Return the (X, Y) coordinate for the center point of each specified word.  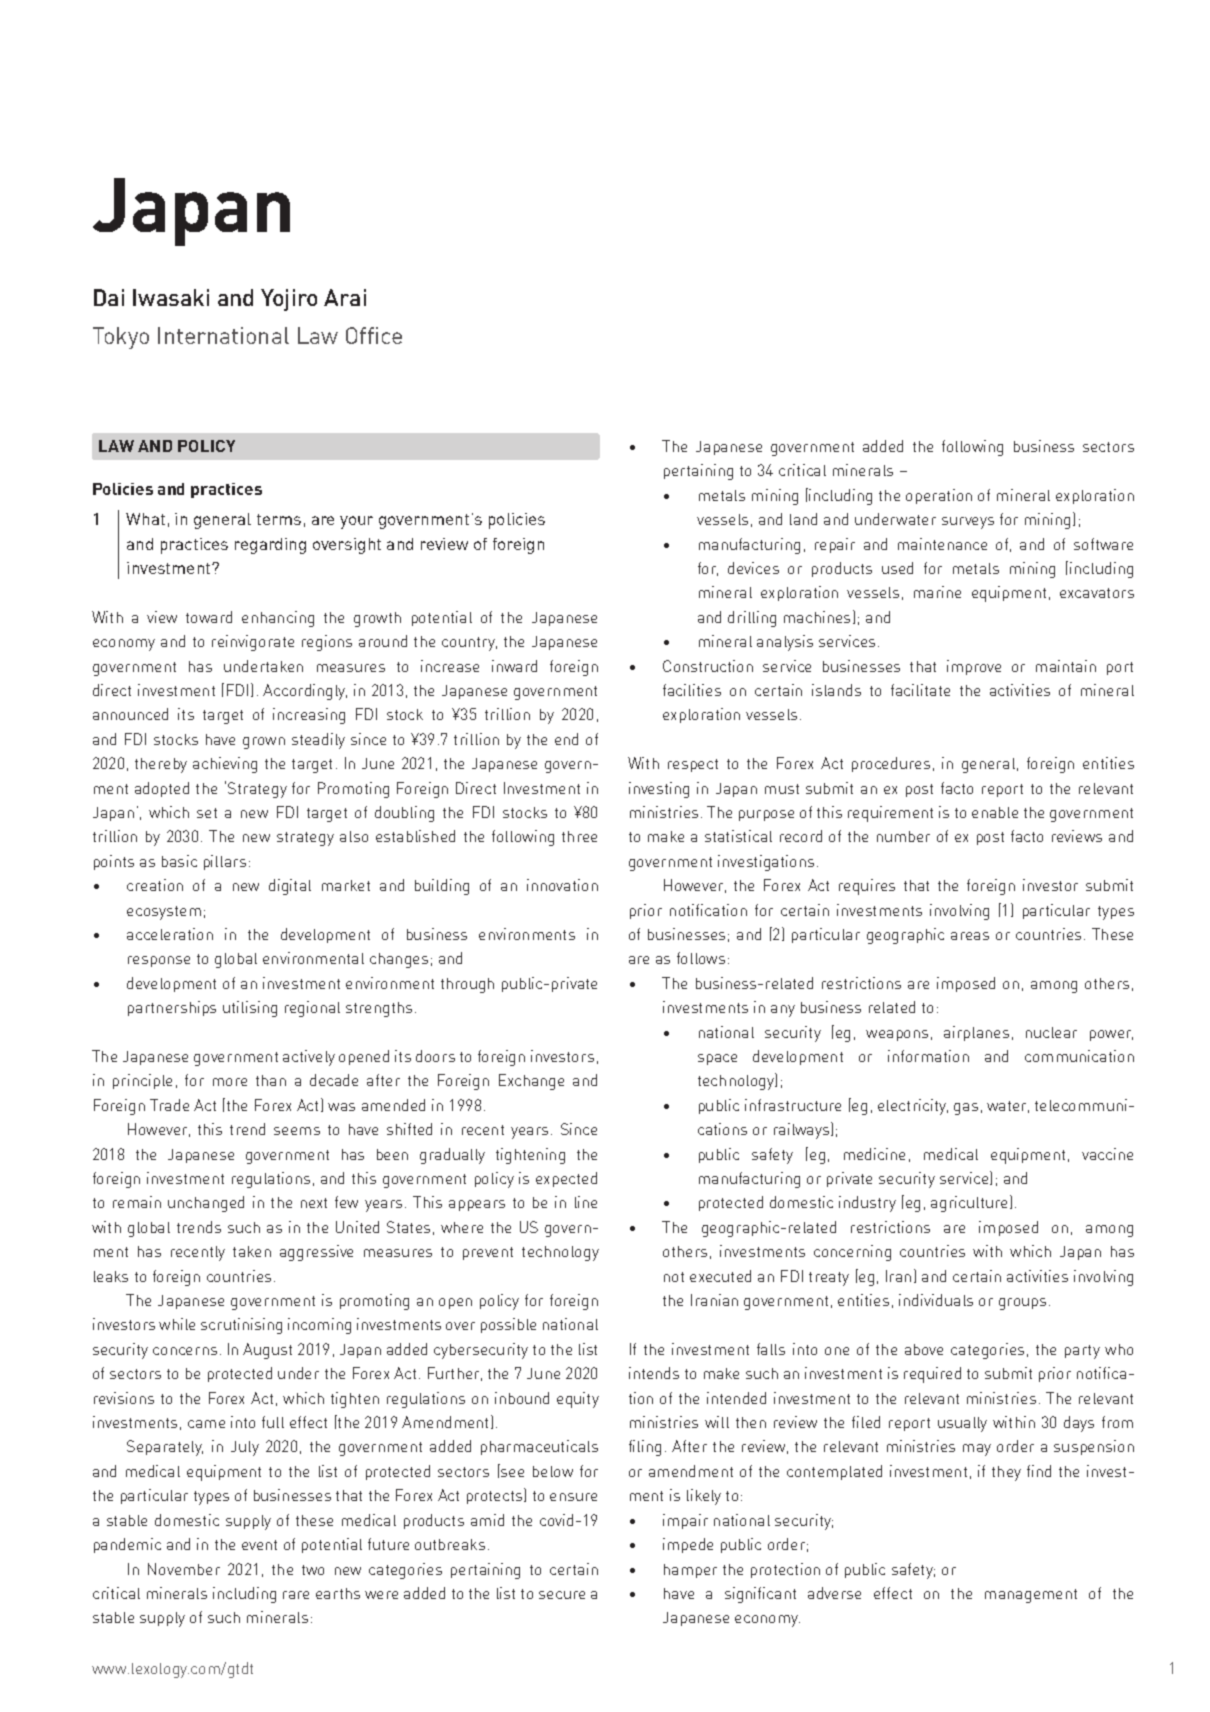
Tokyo (121, 338)
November (184, 1569)
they (1006, 1473)
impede (688, 1545)
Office (374, 335)
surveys (968, 523)
